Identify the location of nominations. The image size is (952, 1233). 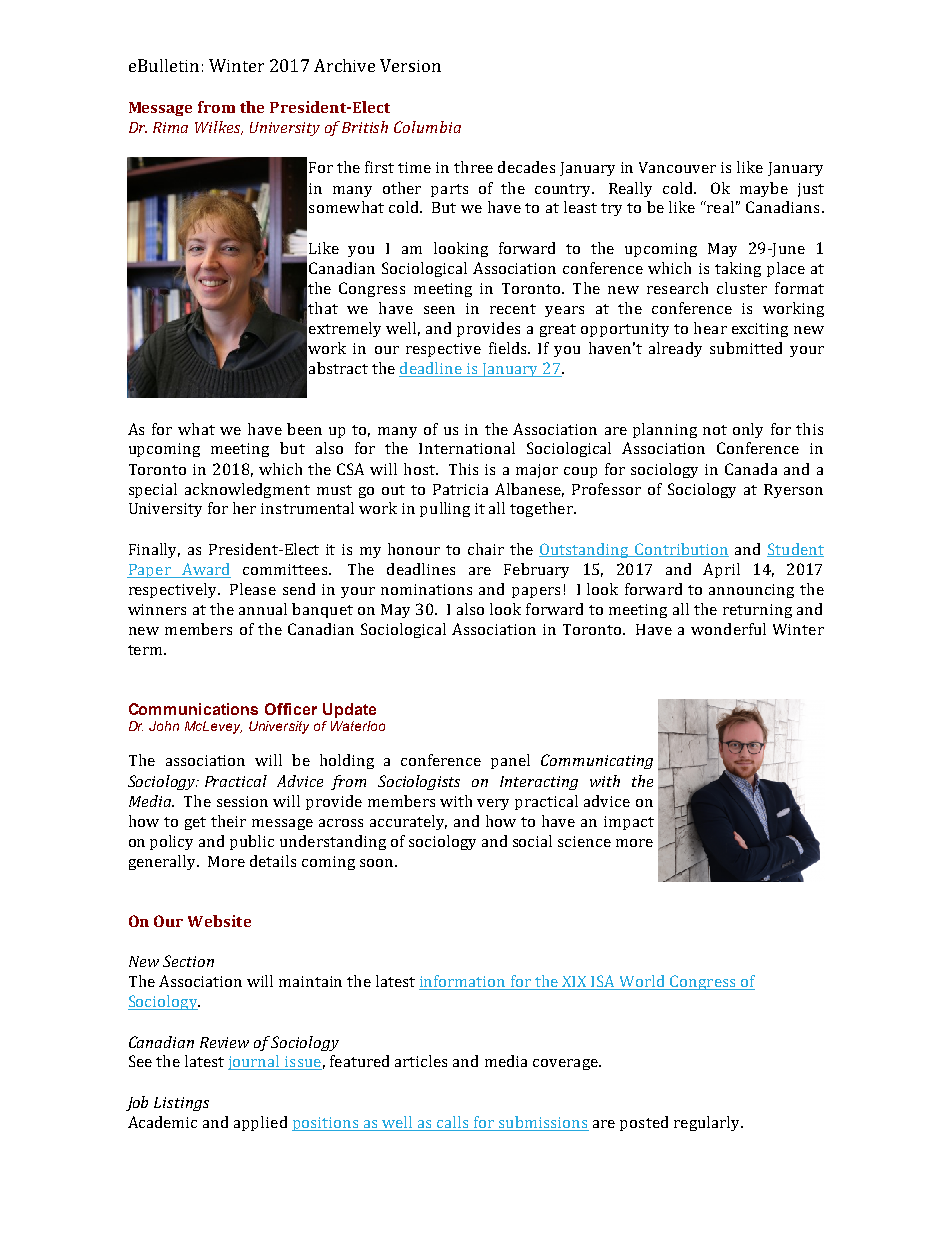
(426, 589).
